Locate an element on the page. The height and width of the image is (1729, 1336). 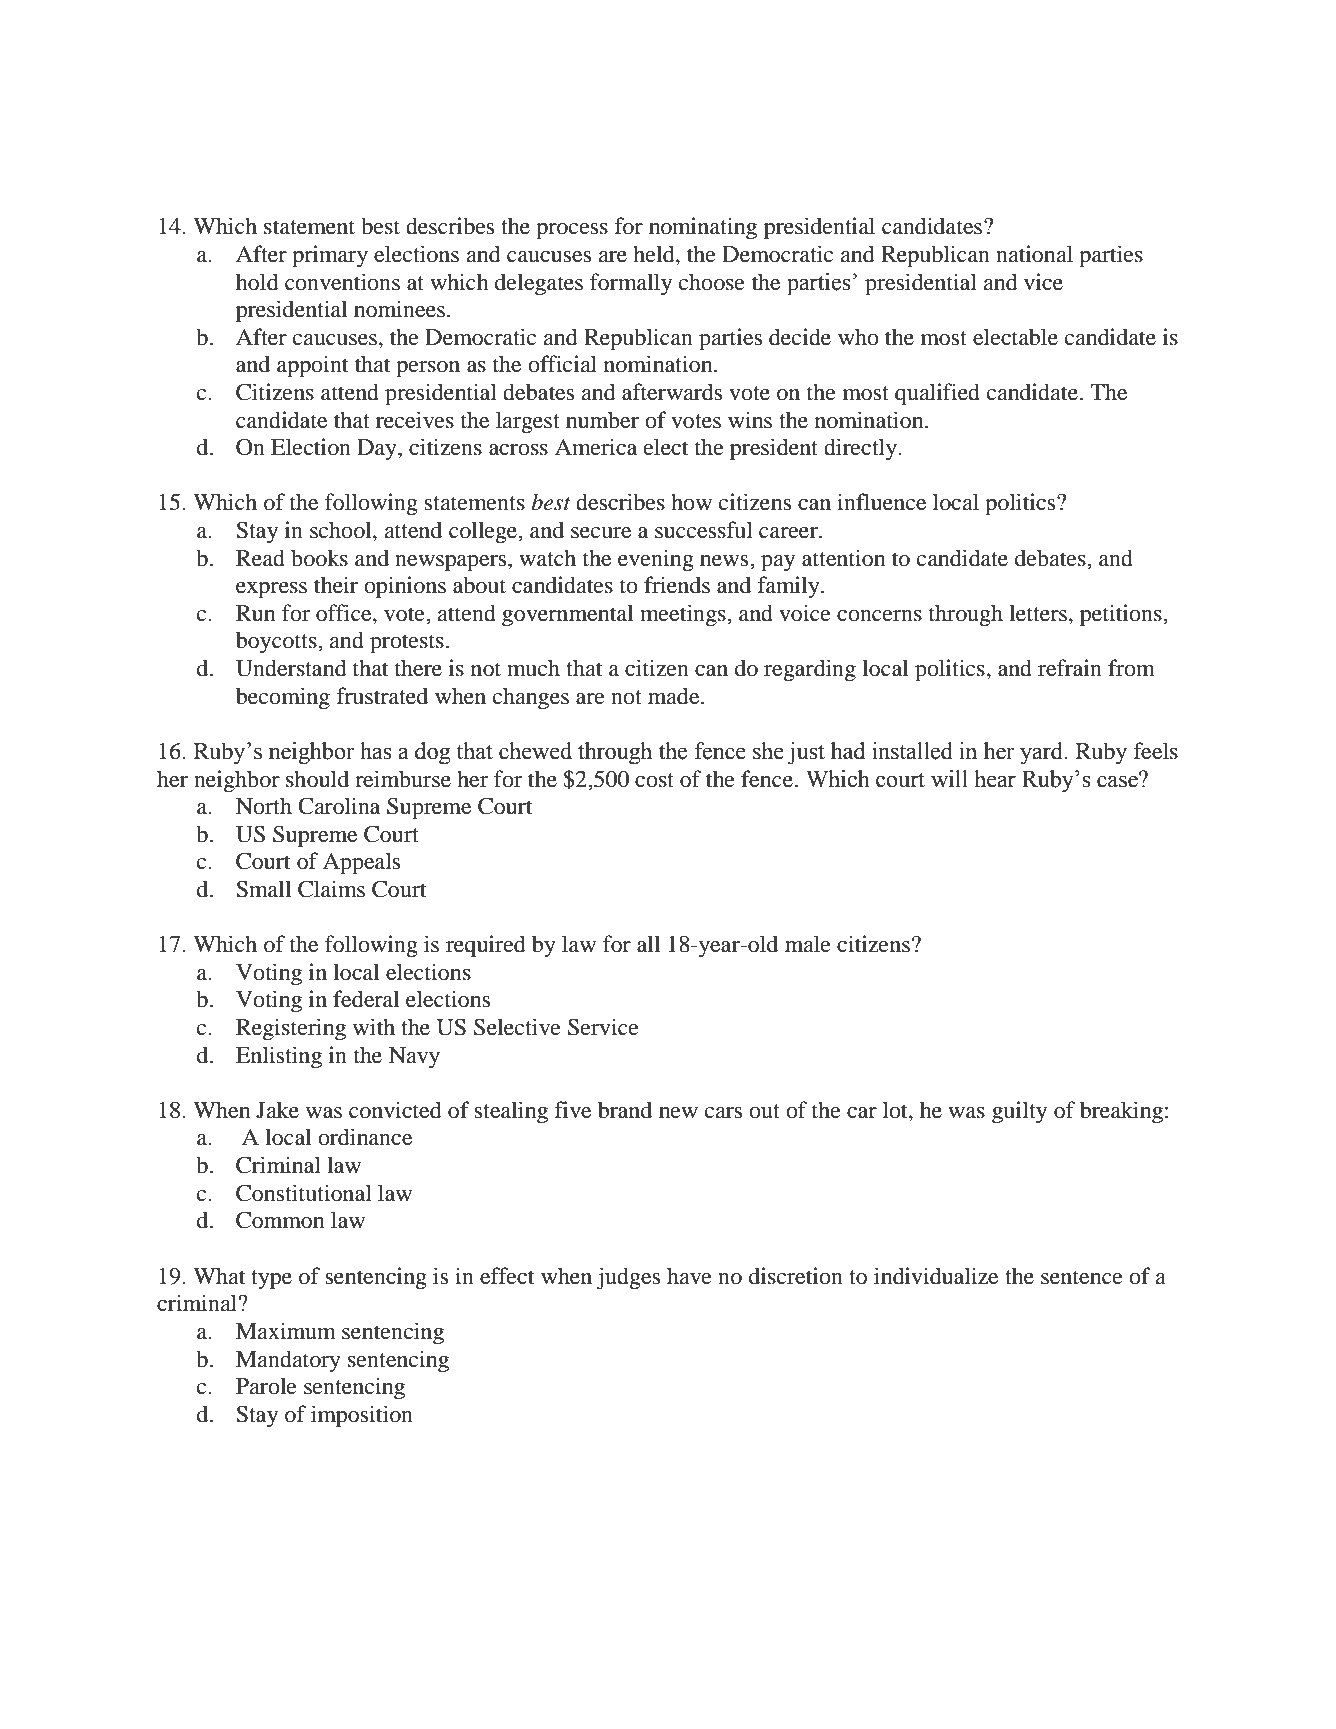
made is located at coordinates (675, 696).
